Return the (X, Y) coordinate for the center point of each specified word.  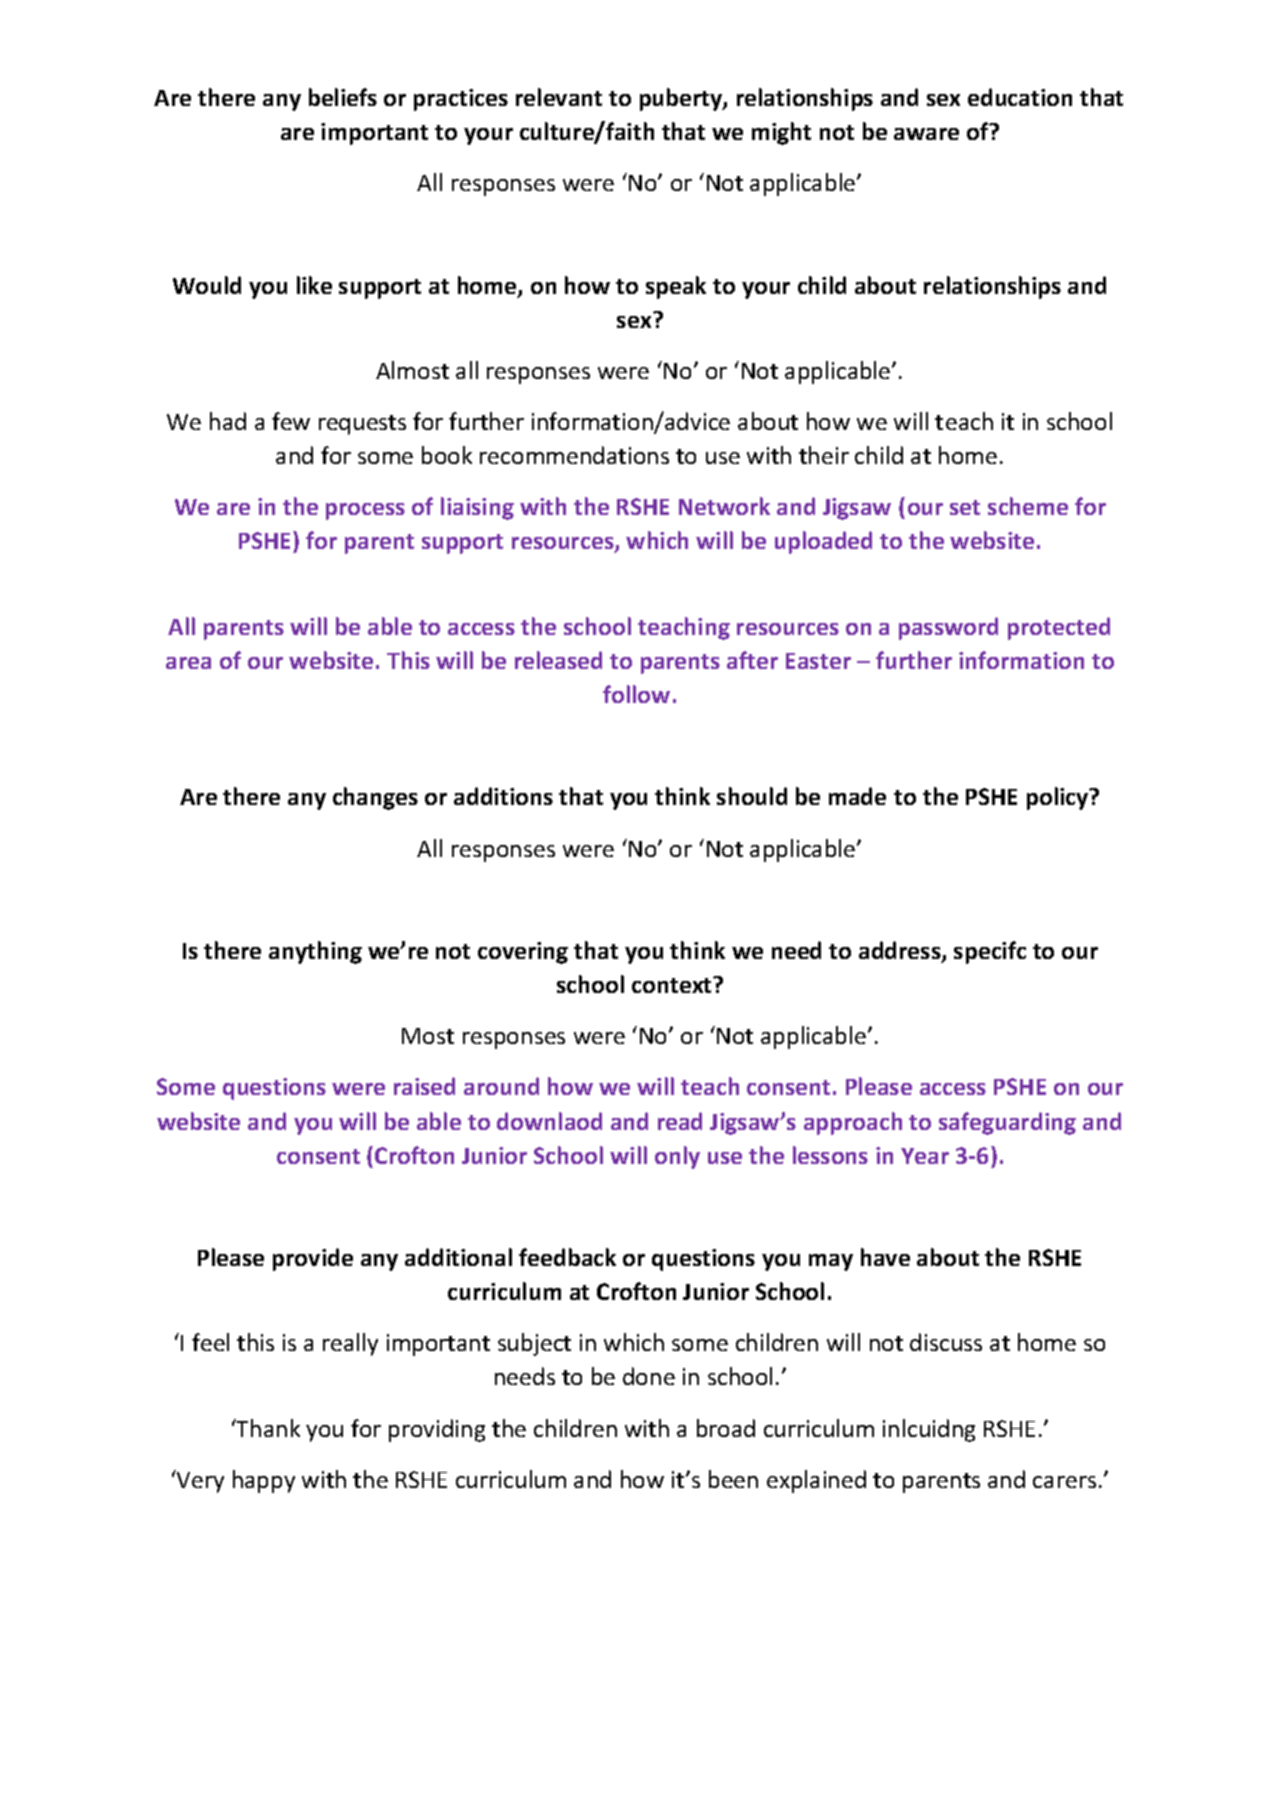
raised (424, 1086)
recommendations (574, 455)
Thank (267, 1428)
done (649, 1376)
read (680, 1121)
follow (636, 694)
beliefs (343, 97)
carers (1064, 1482)
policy (1059, 798)
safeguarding (1007, 1123)
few (291, 421)
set (965, 507)
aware (926, 134)
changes (375, 798)
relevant (559, 97)
